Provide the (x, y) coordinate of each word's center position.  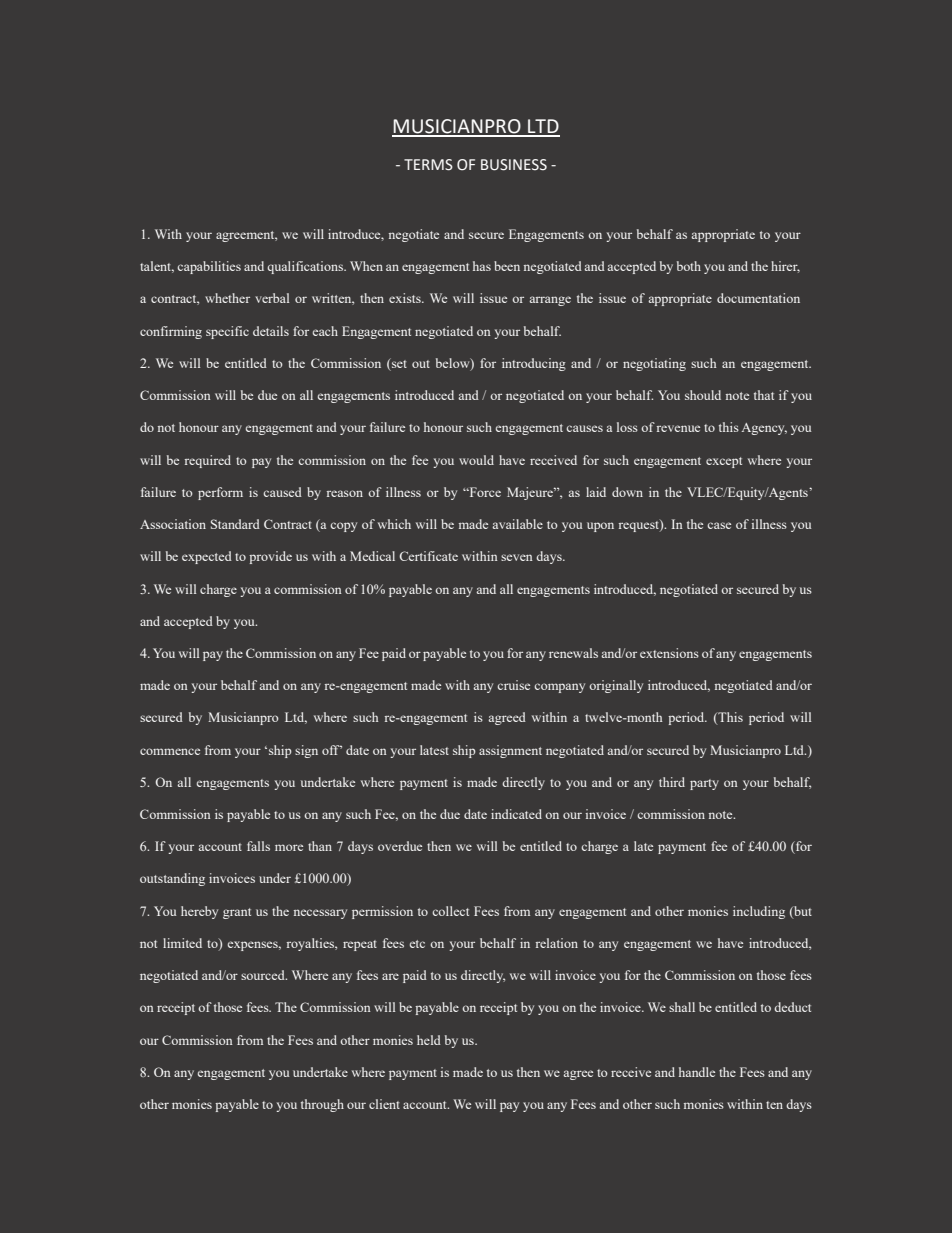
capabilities (209, 267)
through (322, 1105)
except (724, 462)
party (704, 784)
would (476, 460)
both (689, 266)
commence (170, 751)
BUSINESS (514, 165)
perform (220, 493)
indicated (516, 814)
